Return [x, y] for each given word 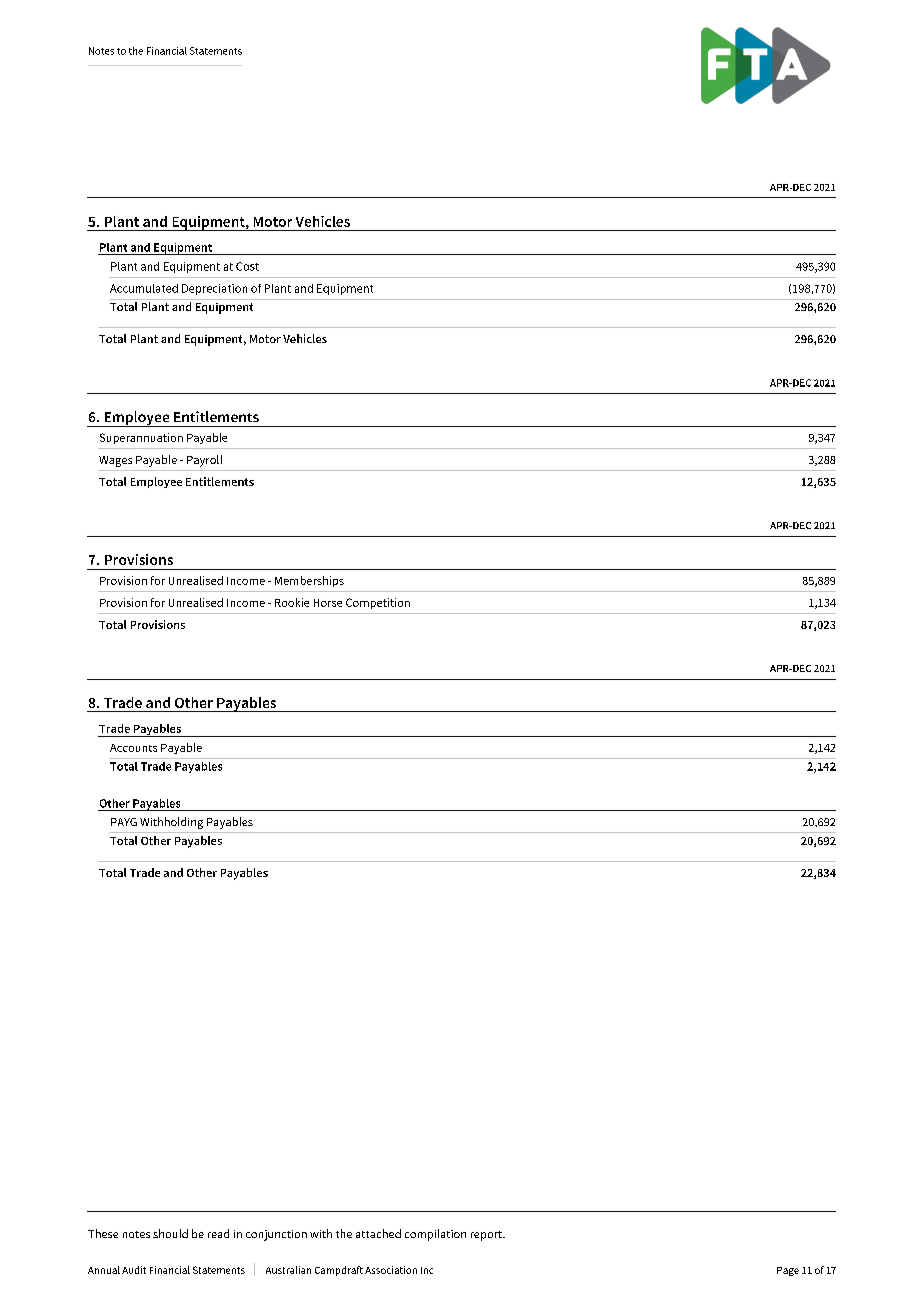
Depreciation [214, 289]
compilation [435, 1235]
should [170, 1233]
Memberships [309, 581]
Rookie [292, 602]
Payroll [204, 461]
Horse [328, 603]
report [487, 1236]
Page [788, 1271]
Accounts [133, 748]
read [218, 1233]
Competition [378, 603]
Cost [247, 266]
